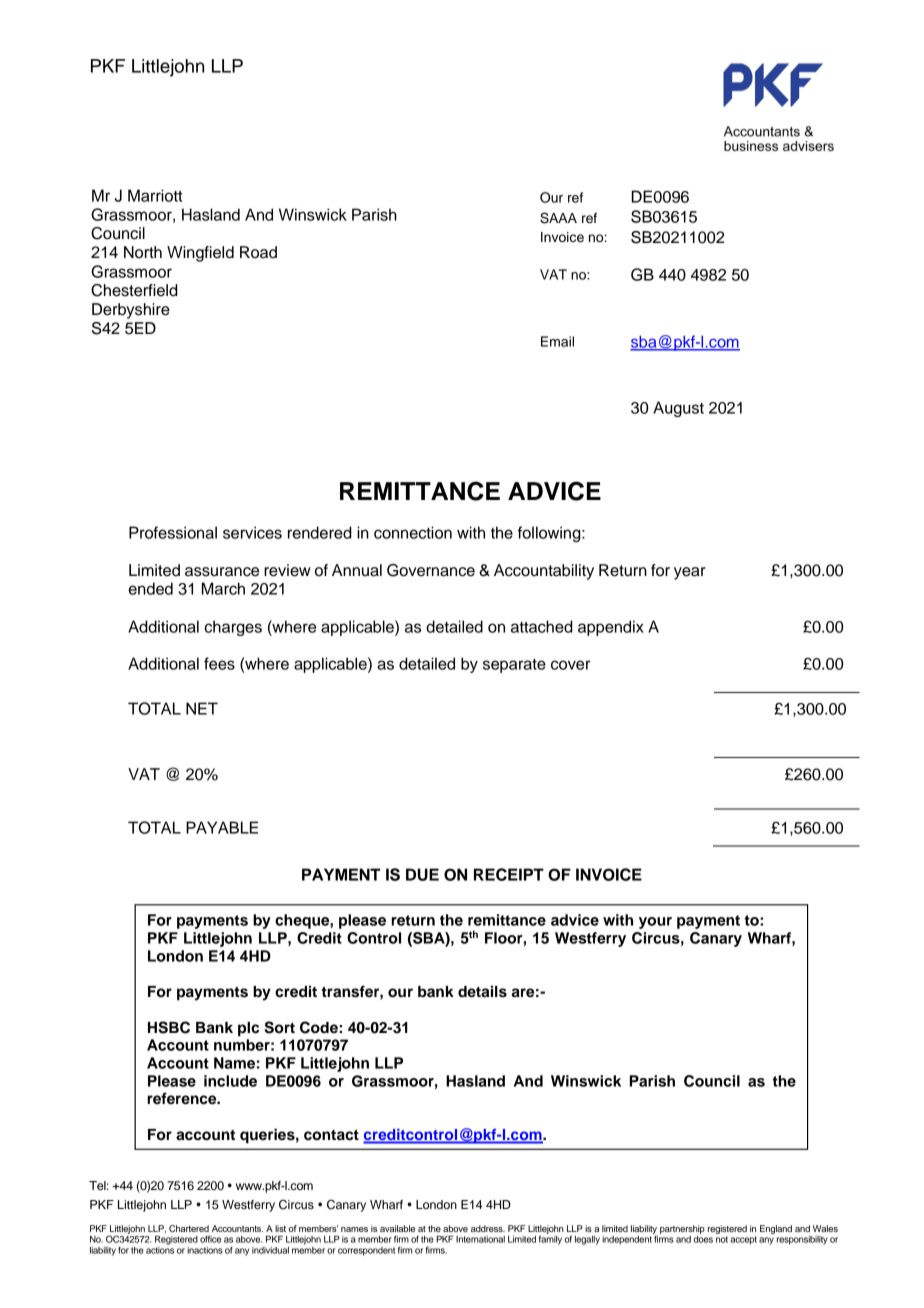 The image size is (924, 1308). Describe the element at coordinates (202, 708) in the page. I see `NET` at that location.
